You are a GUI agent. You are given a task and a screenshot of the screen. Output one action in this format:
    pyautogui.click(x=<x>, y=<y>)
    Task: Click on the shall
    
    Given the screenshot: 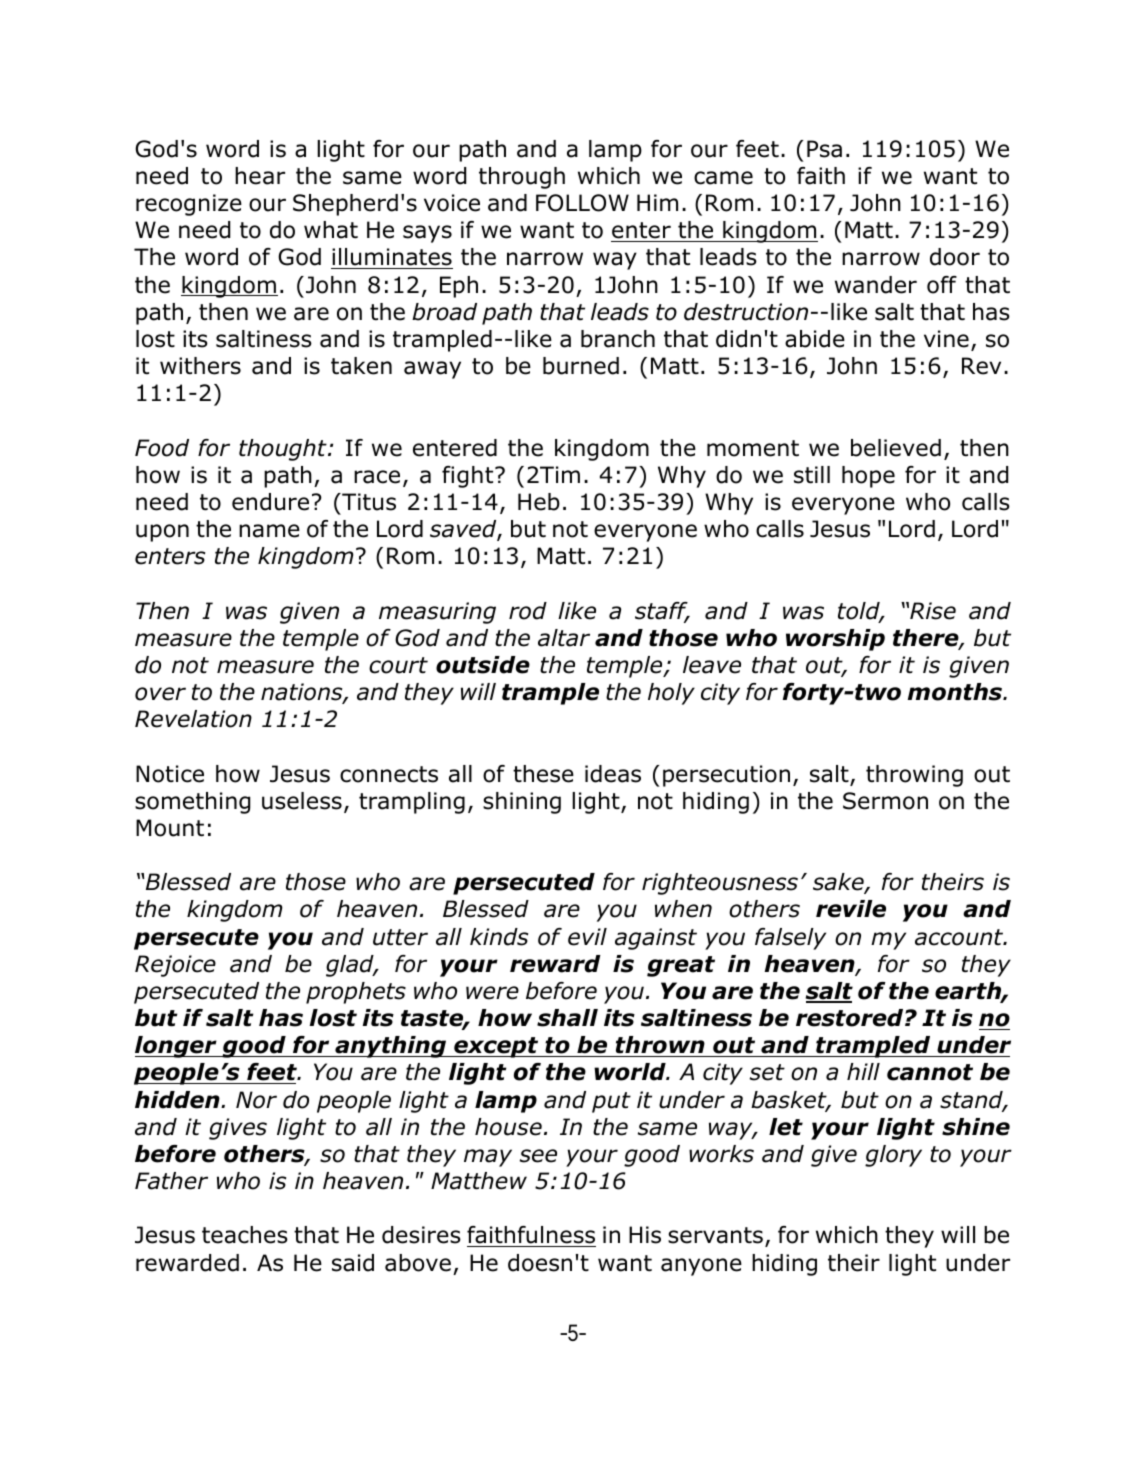 What is the action you would take?
    pyautogui.click(x=567, y=1018)
